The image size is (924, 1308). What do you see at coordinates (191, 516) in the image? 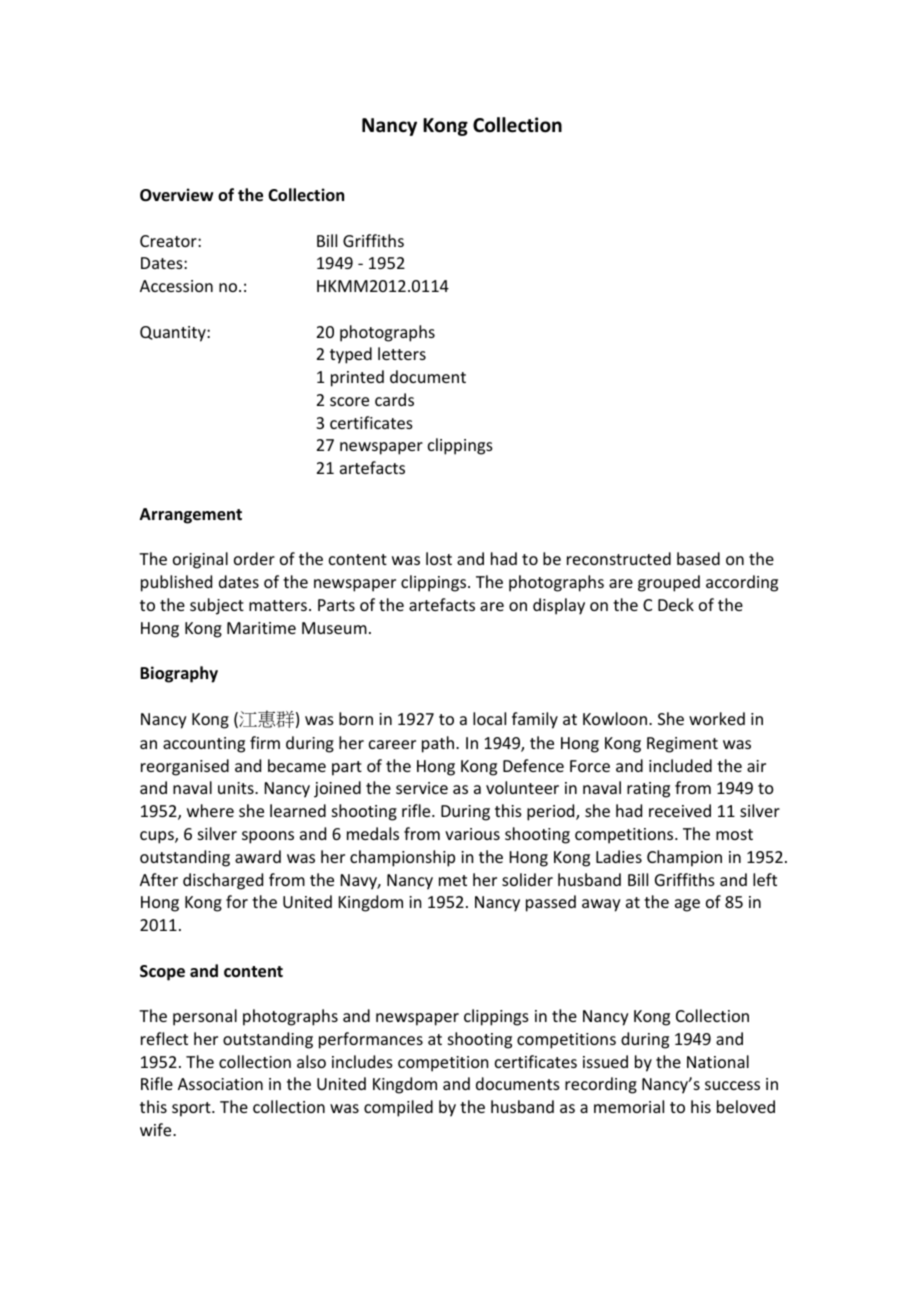
I see `Arrangement` at bounding box center [191, 516].
